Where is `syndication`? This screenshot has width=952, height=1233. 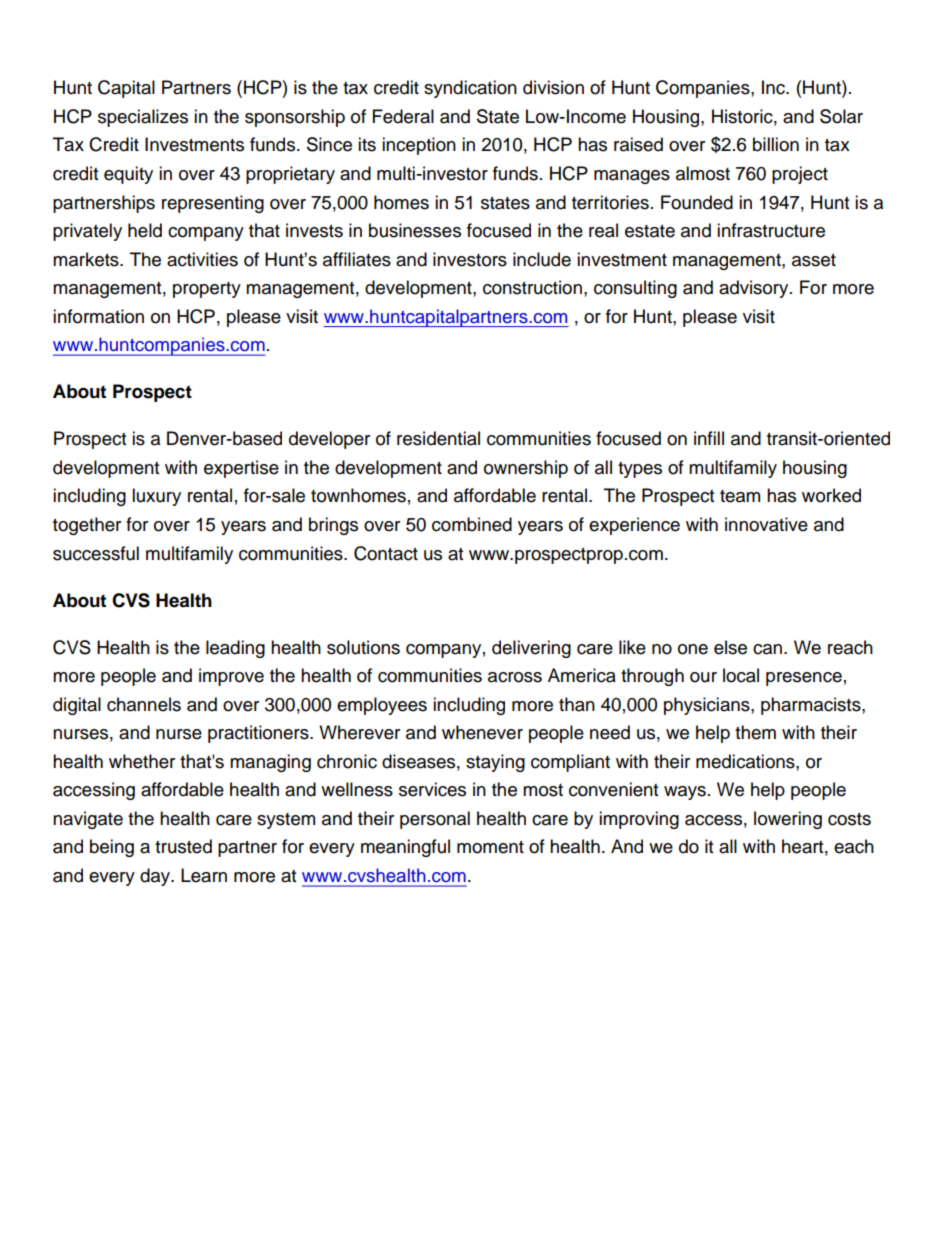
syndication is located at coordinates (470, 89).
